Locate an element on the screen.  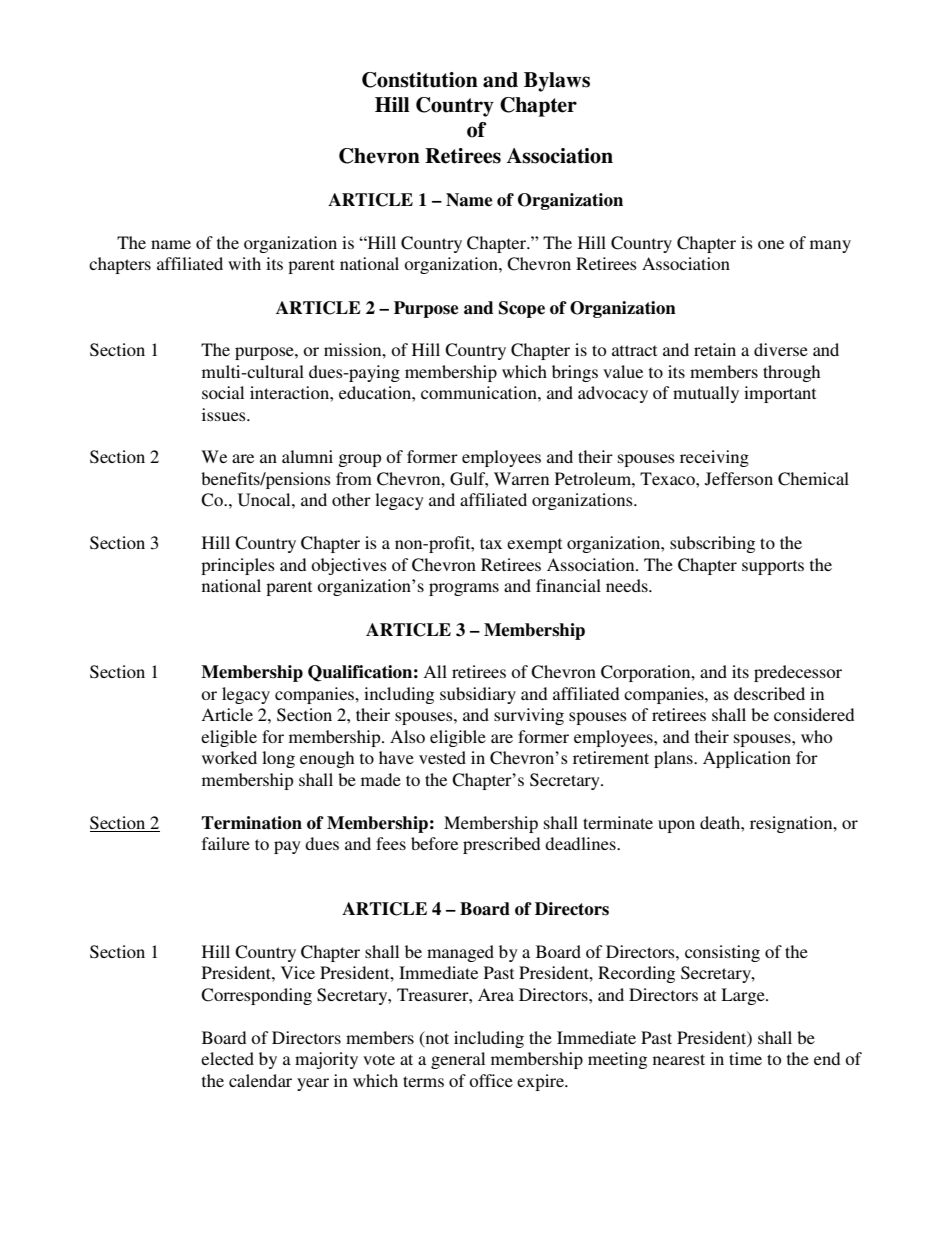
majority is located at coordinates (326, 1060).
